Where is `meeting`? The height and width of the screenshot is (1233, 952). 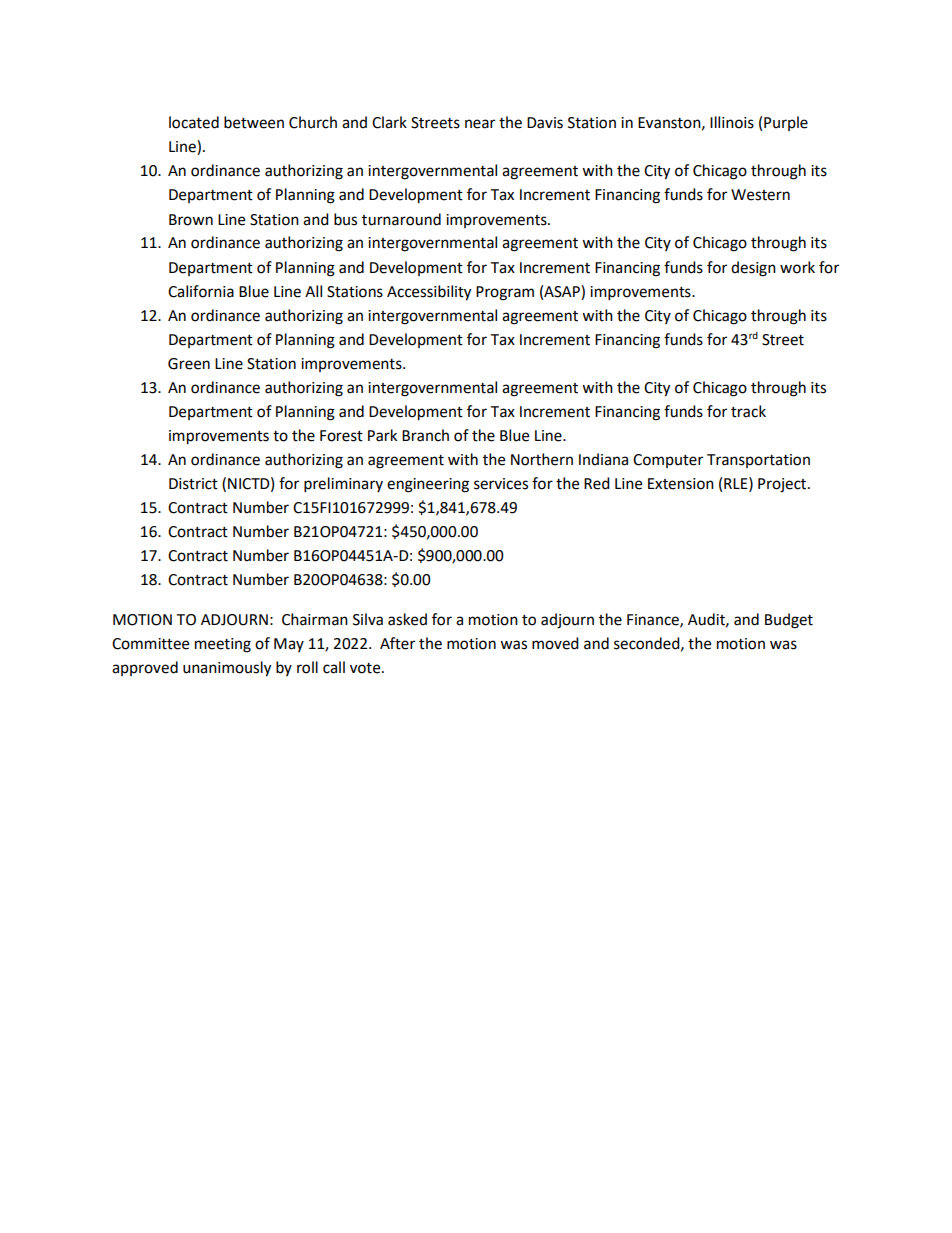 meeting is located at coordinates (223, 645).
